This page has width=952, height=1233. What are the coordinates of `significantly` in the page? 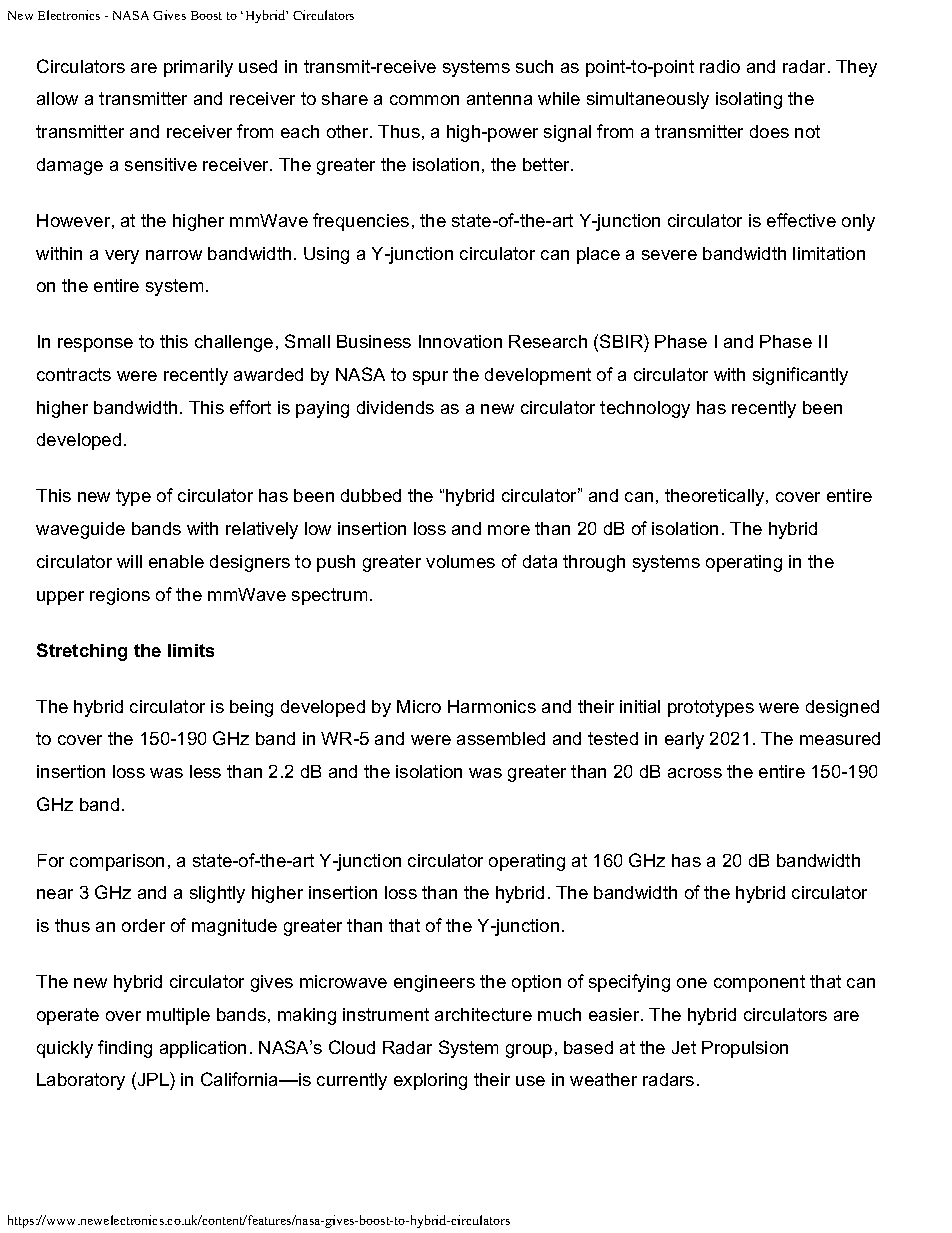 It's located at (800, 376).
